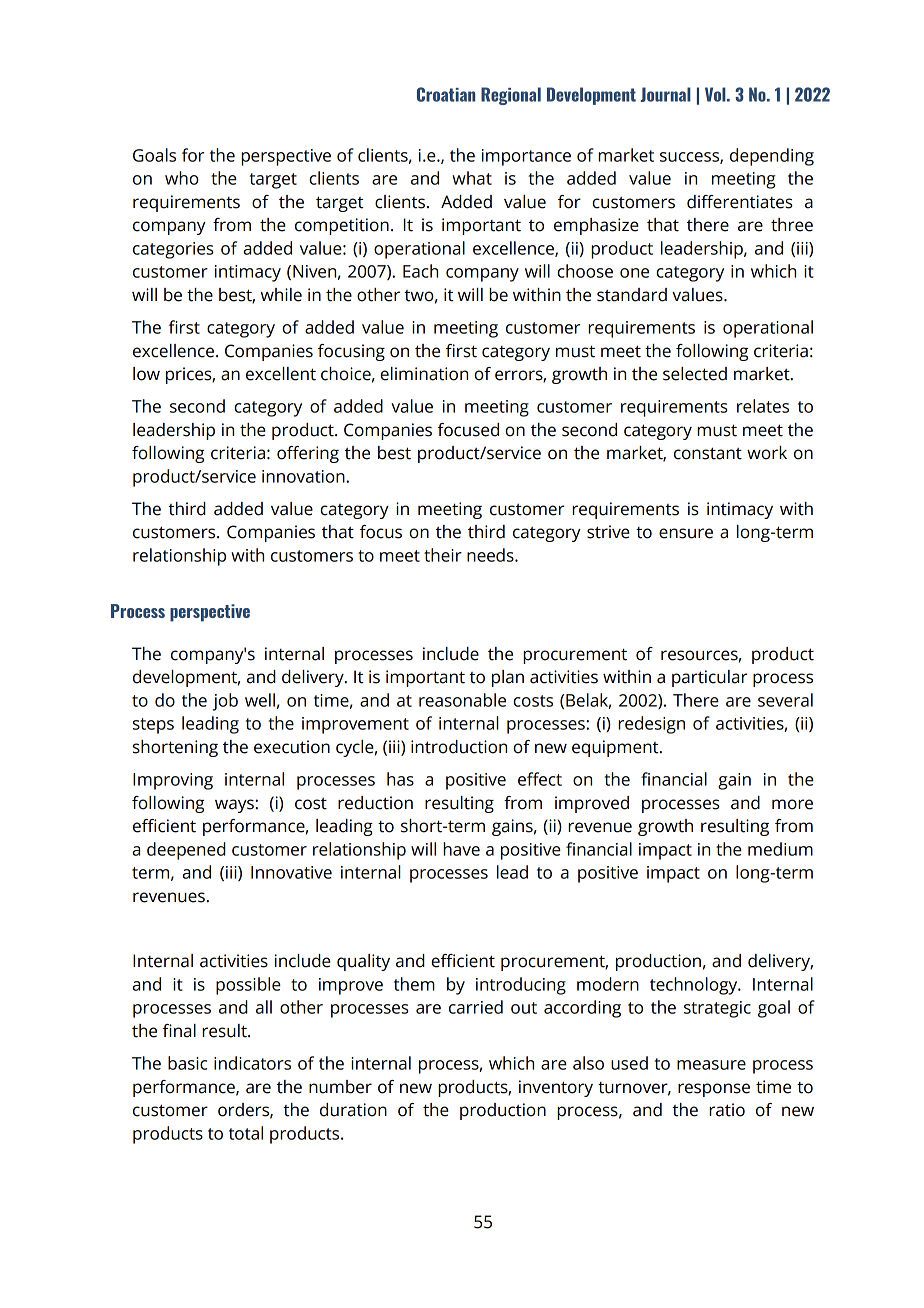 The image size is (924, 1308). I want to click on response, so click(714, 1090).
